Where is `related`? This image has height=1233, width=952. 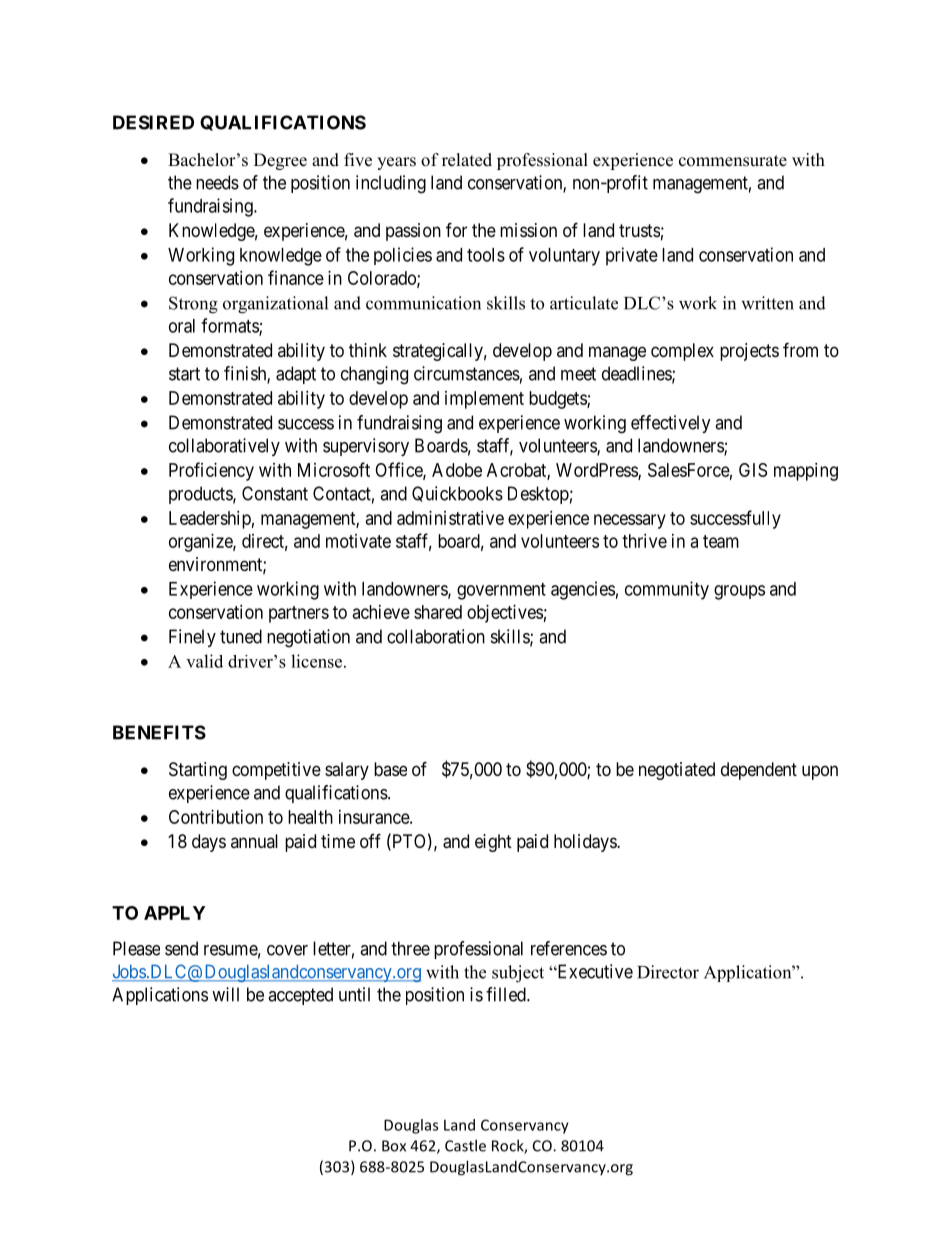 related is located at coordinates (467, 160).
